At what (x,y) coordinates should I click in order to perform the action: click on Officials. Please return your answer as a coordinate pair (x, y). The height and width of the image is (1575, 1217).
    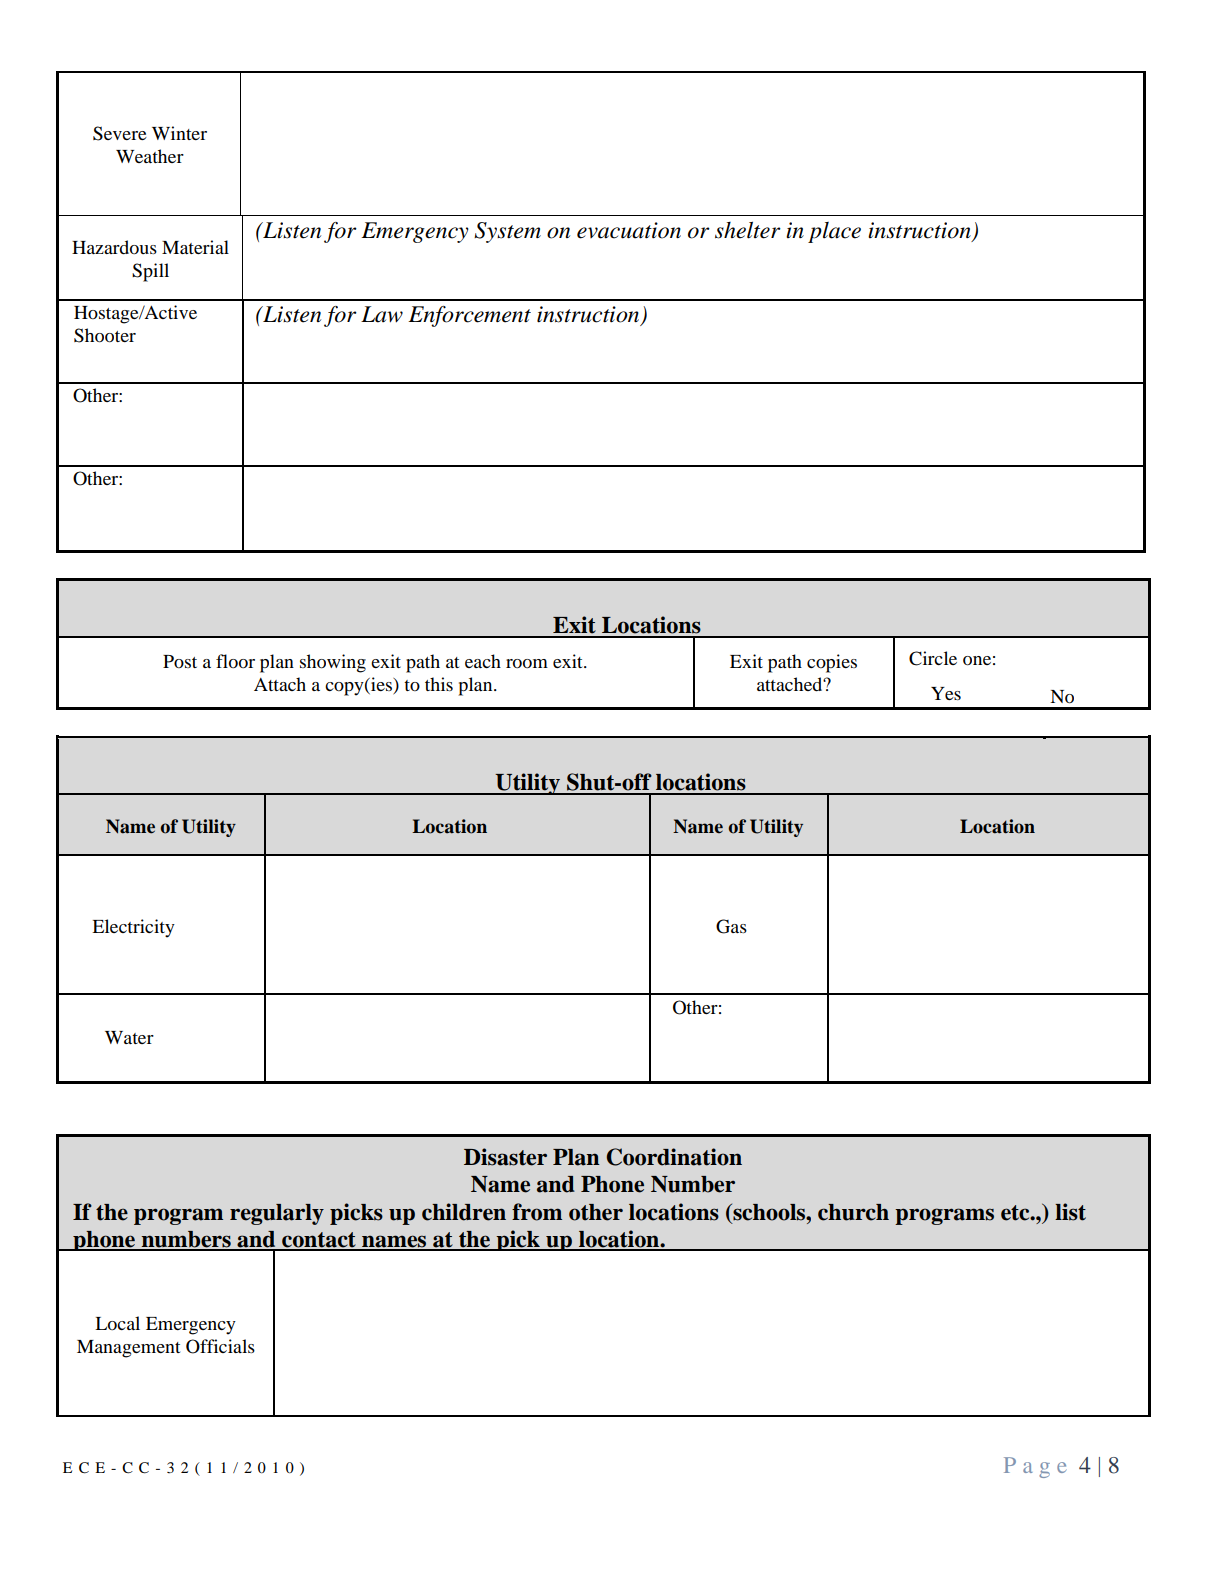
    Looking at the image, I should click on (220, 1346).
